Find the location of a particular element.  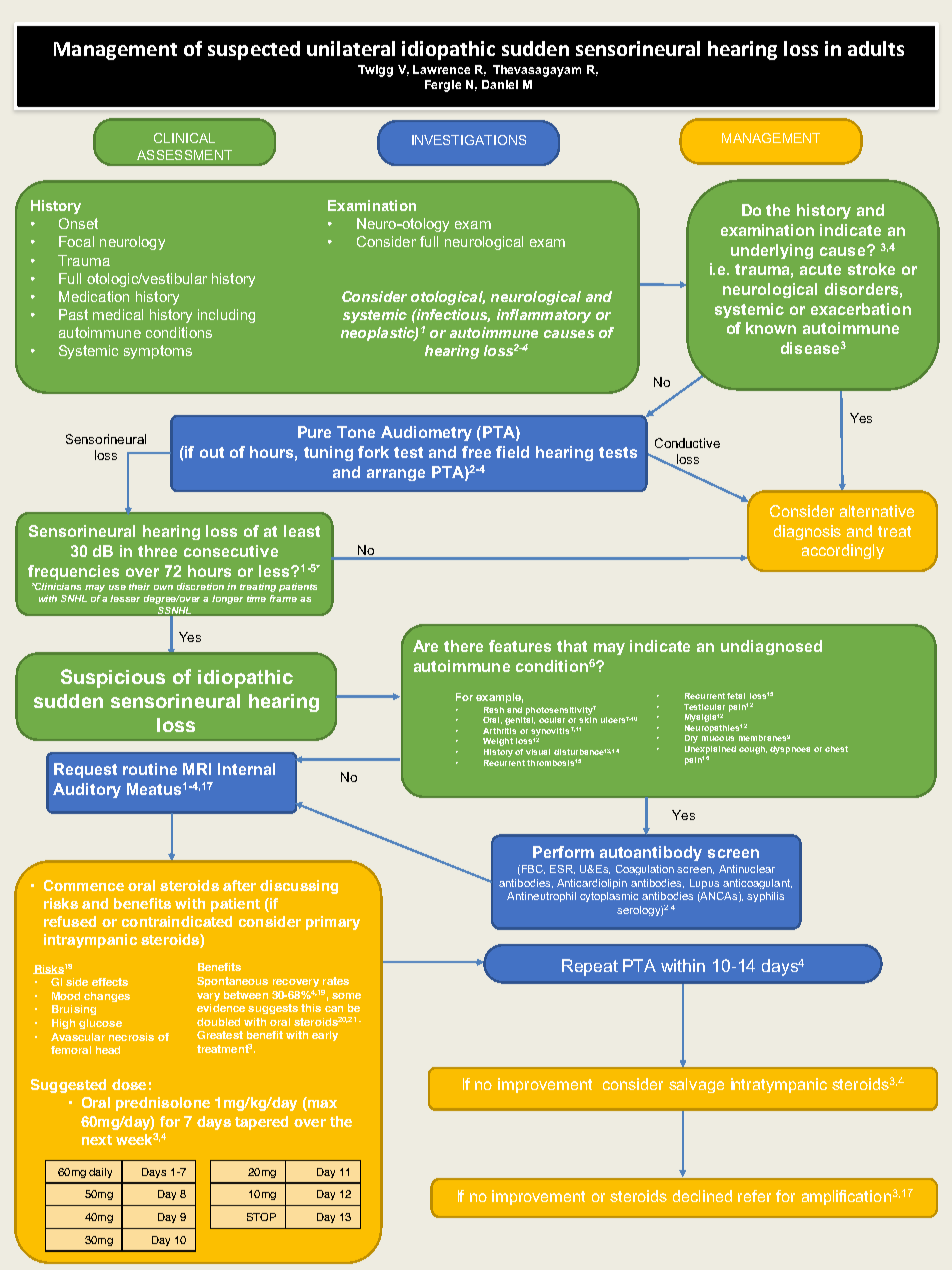

daily is located at coordinates (100, 1173).
